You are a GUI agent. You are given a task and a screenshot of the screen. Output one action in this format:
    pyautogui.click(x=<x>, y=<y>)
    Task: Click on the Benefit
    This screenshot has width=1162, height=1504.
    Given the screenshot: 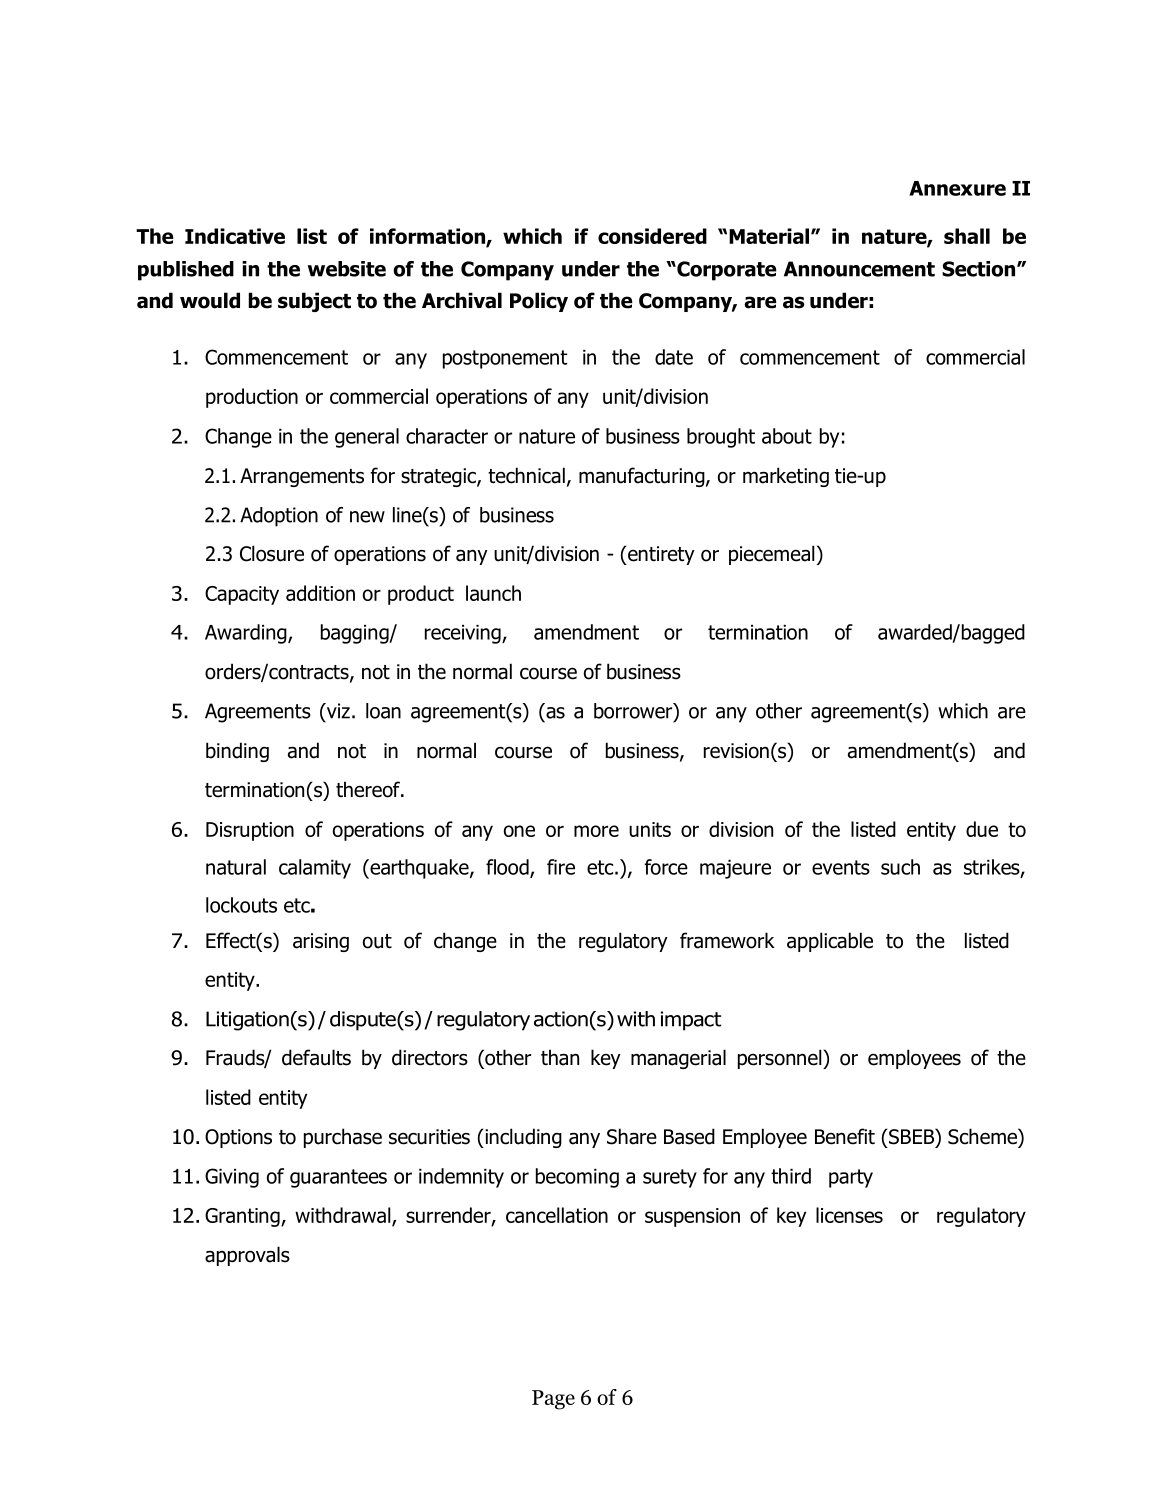 What is the action you would take?
    pyautogui.click(x=845, y=1136)
